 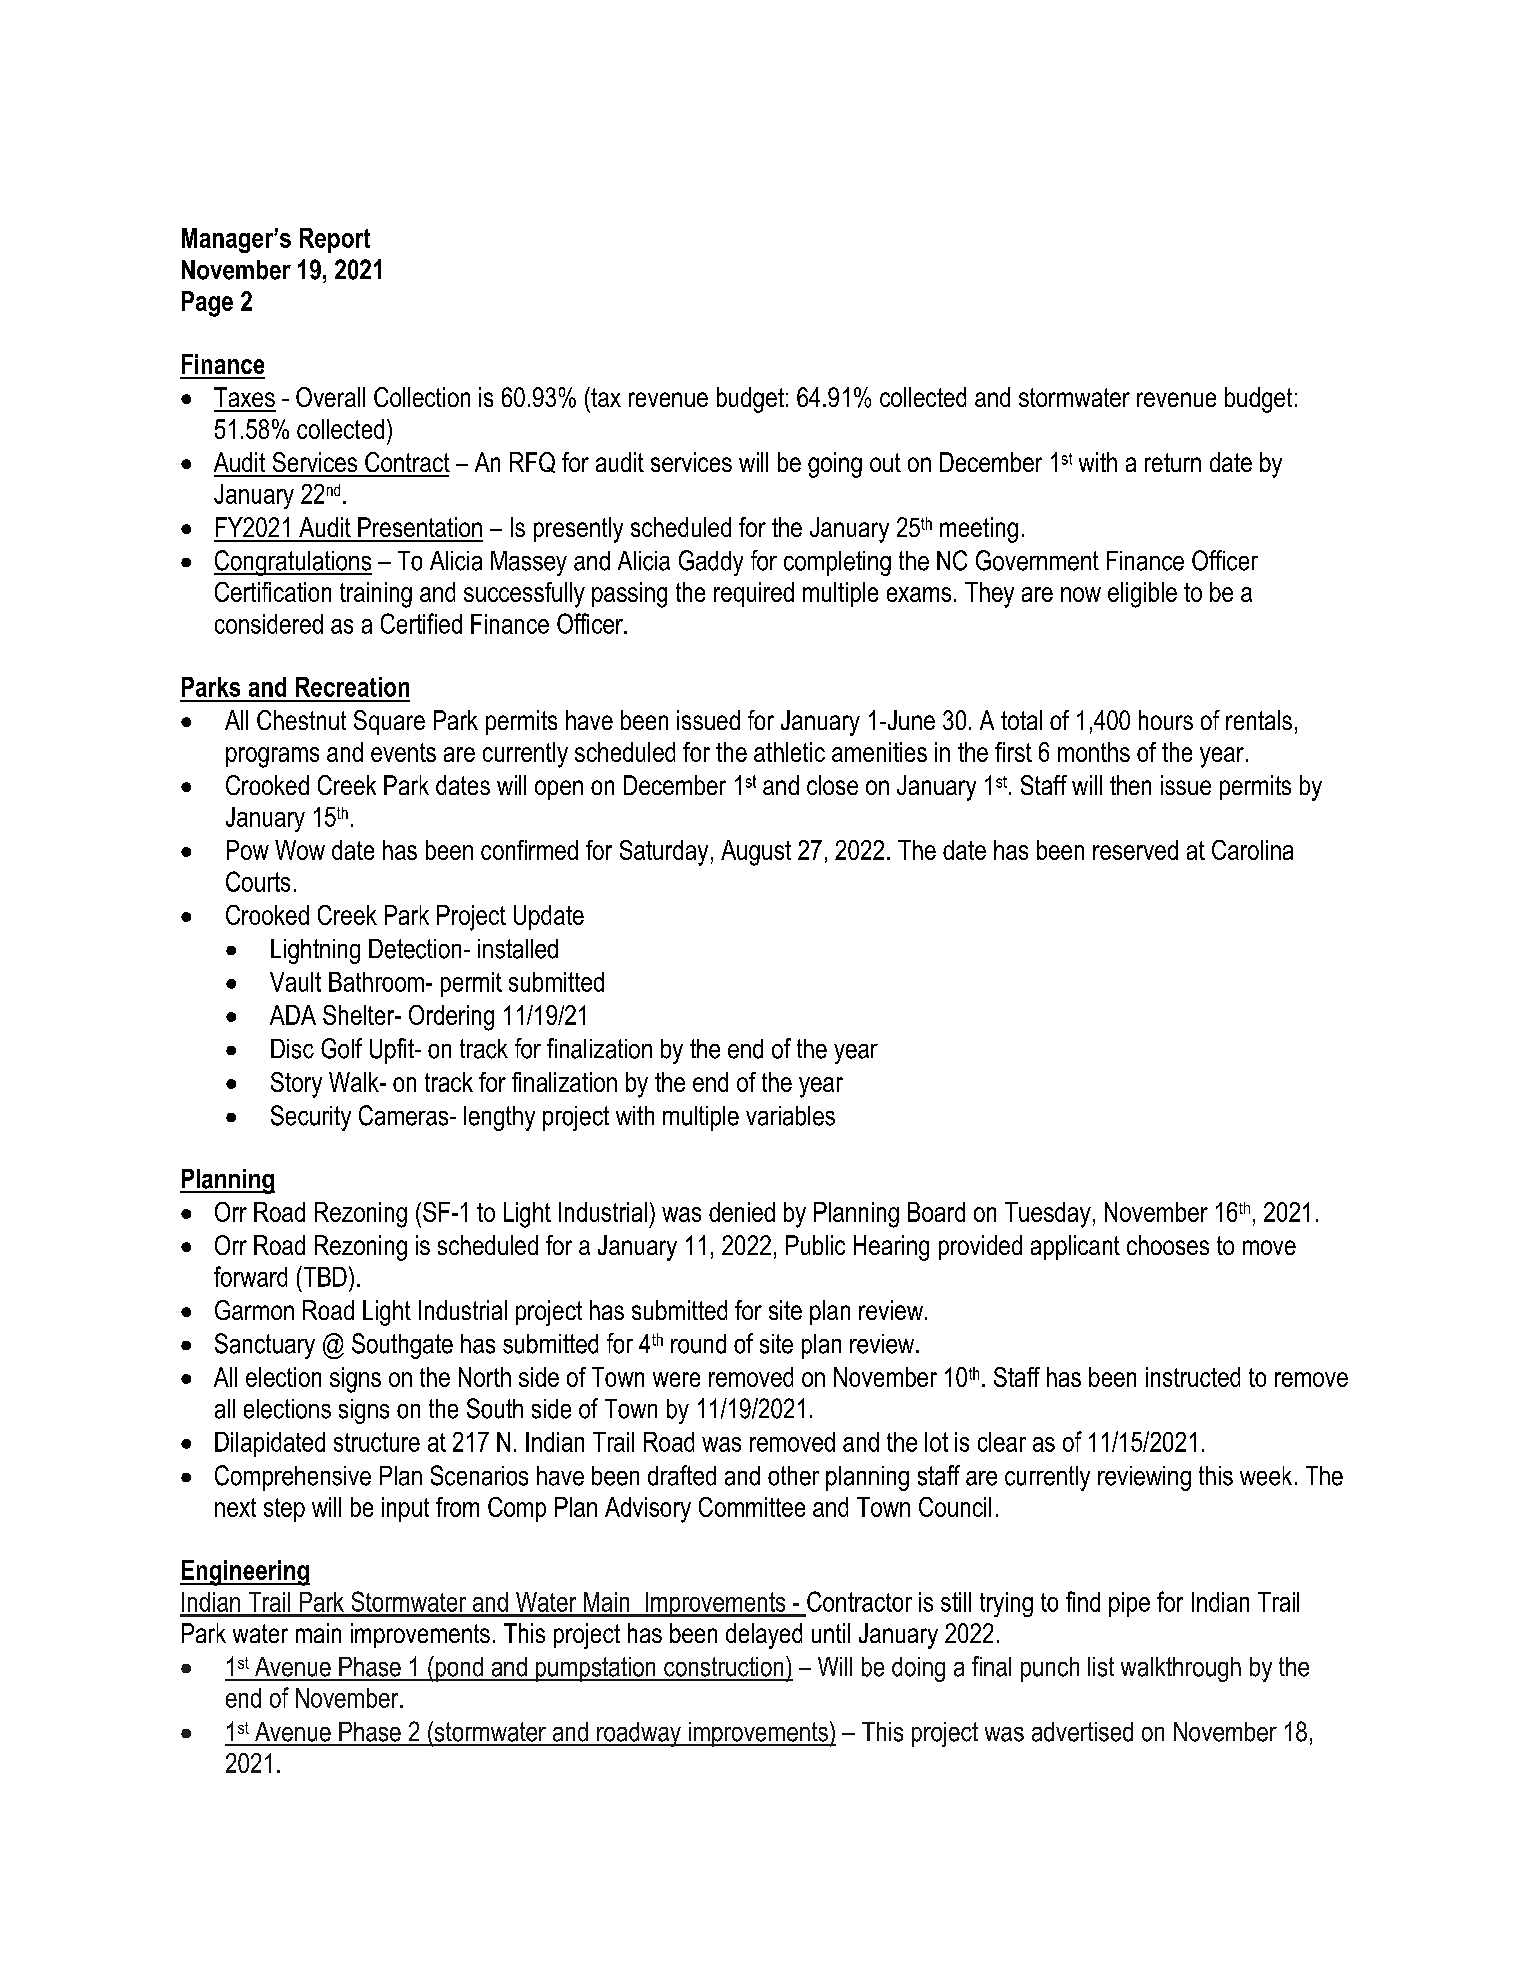 What do you see at coordinates (335, 240) in the image?
I see `Report` at bounding box center [335, 240].
